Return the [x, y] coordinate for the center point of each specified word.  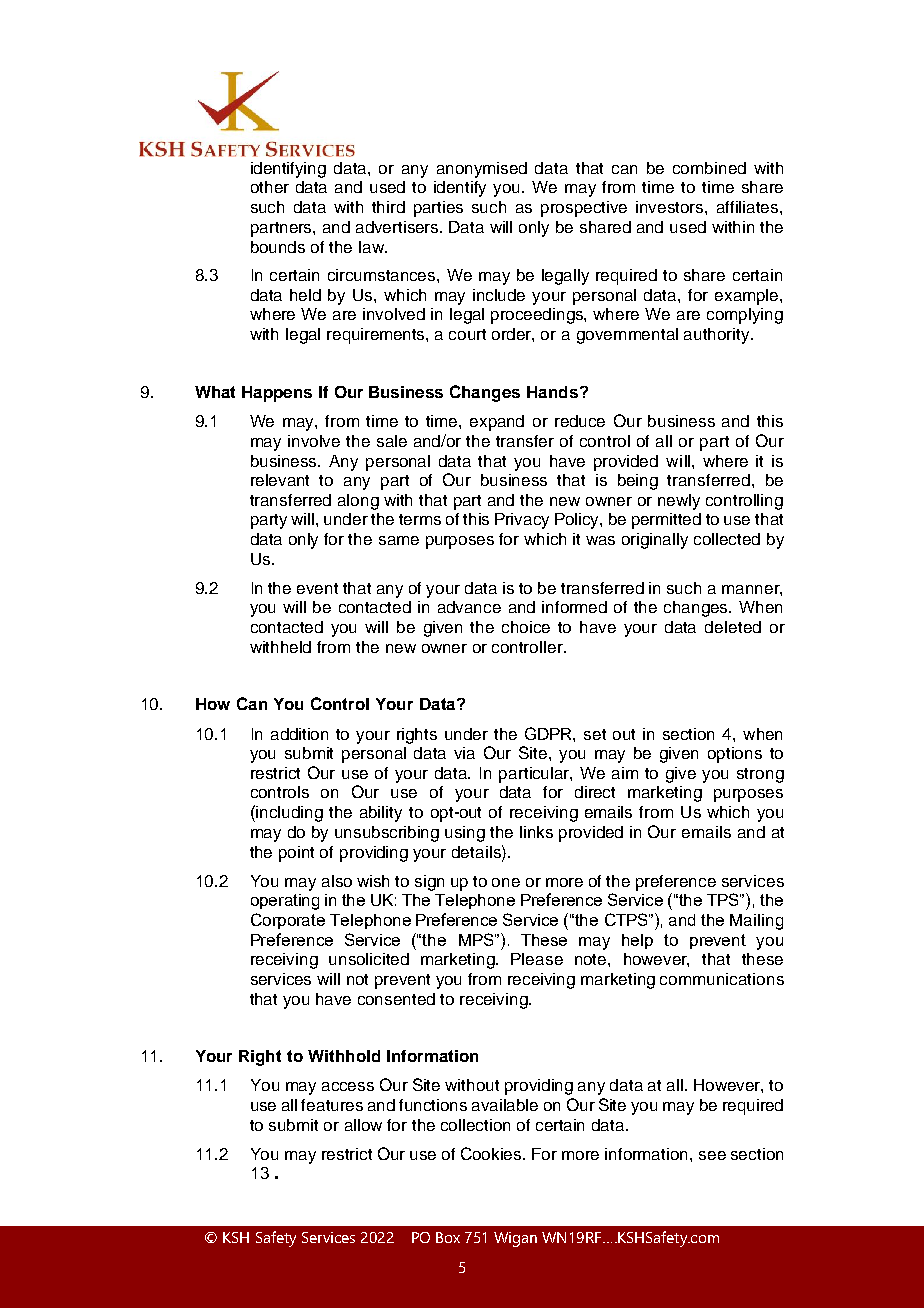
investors [671, 207]
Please [537, 959]
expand [497, 423]
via [464, 753]
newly [679, 502]
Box [448, 1237]
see [712, 1155]
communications [722, 979]
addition [299, 734]
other [270, 187]
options [735, 755]
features [332, 1105]
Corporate [288, 921]
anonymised [482, 170]
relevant [280, 480]
